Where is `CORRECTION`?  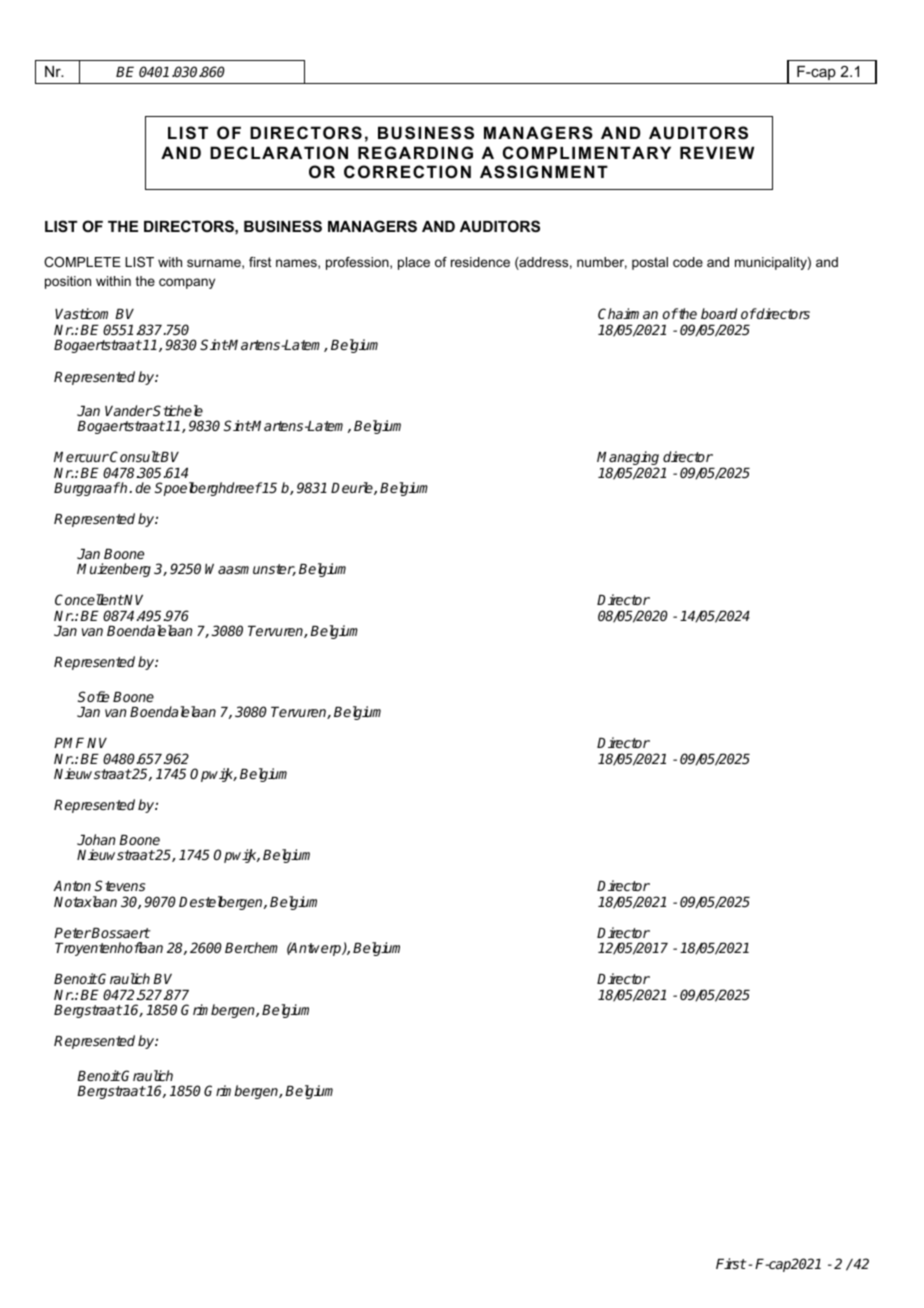
CORRECTION is located at coordinates (407, 171).
